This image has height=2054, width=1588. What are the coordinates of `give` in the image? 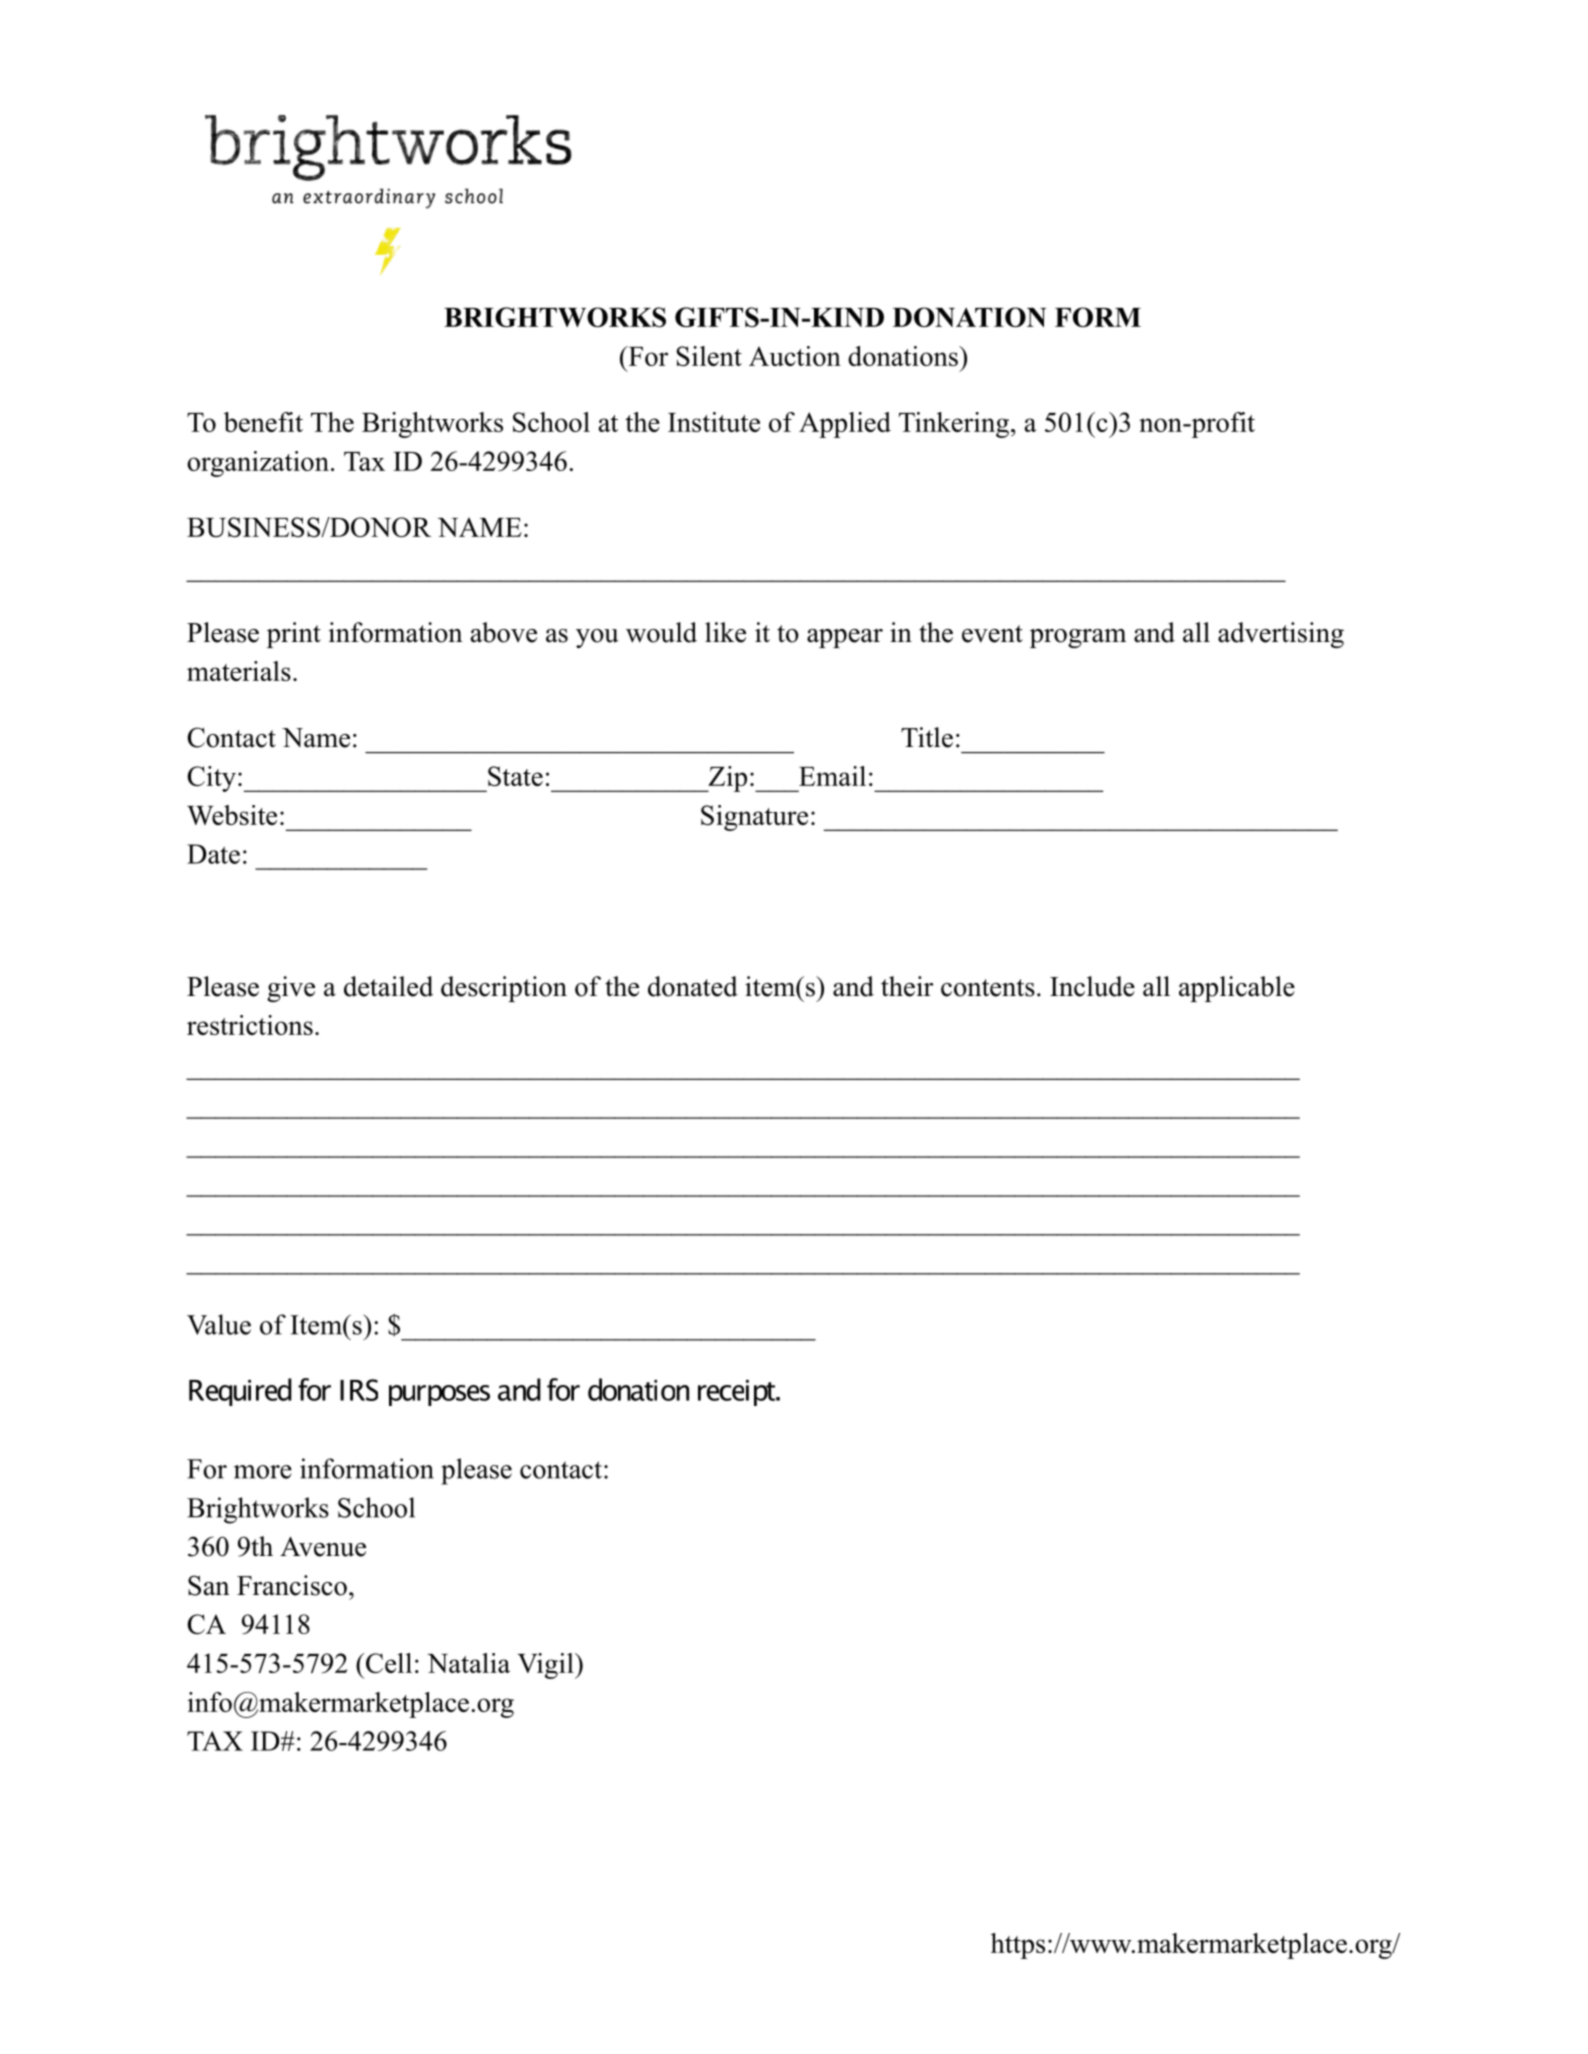 It's located at (291, 989).
